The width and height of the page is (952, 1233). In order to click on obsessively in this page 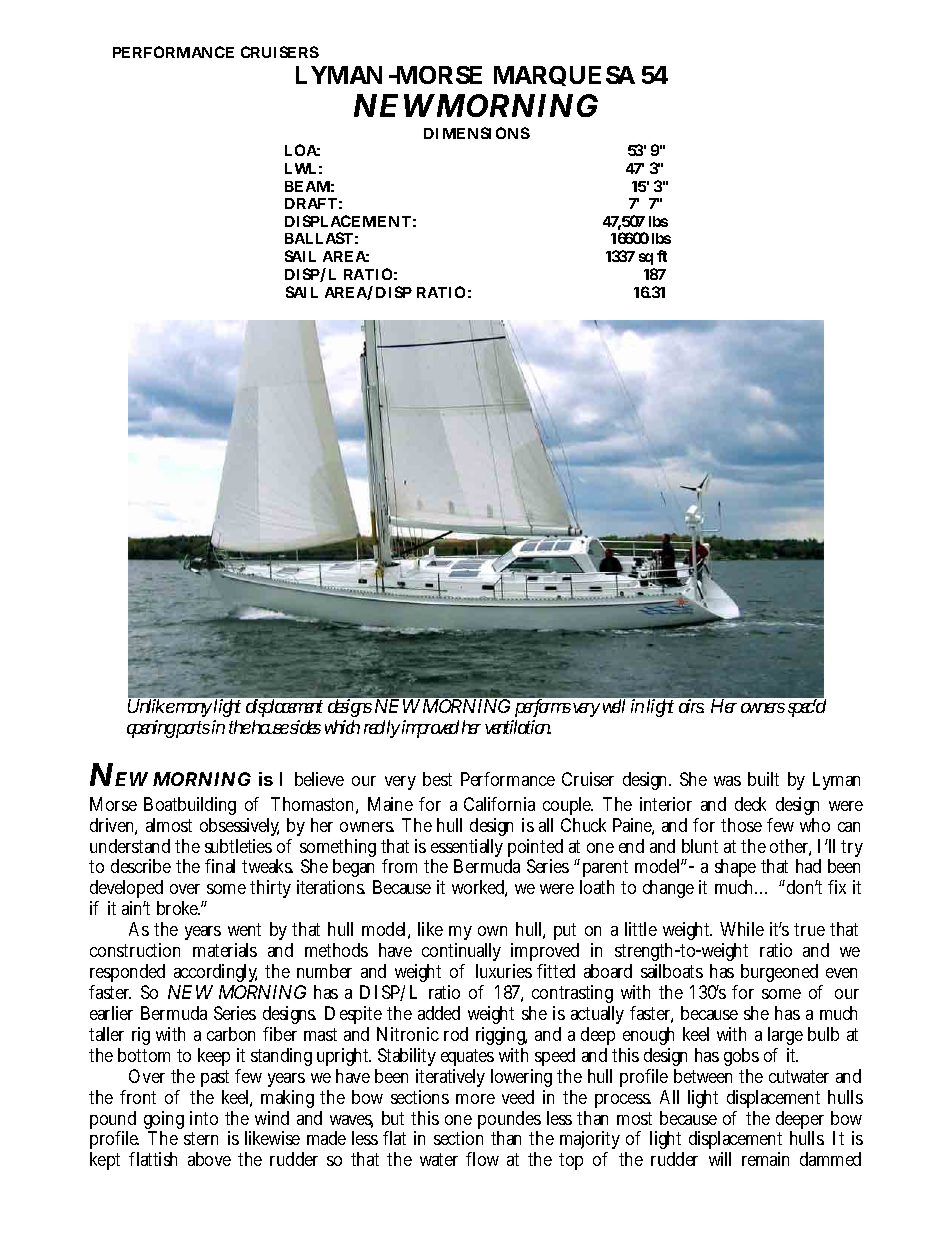, I will do `click(239, 827)`.
